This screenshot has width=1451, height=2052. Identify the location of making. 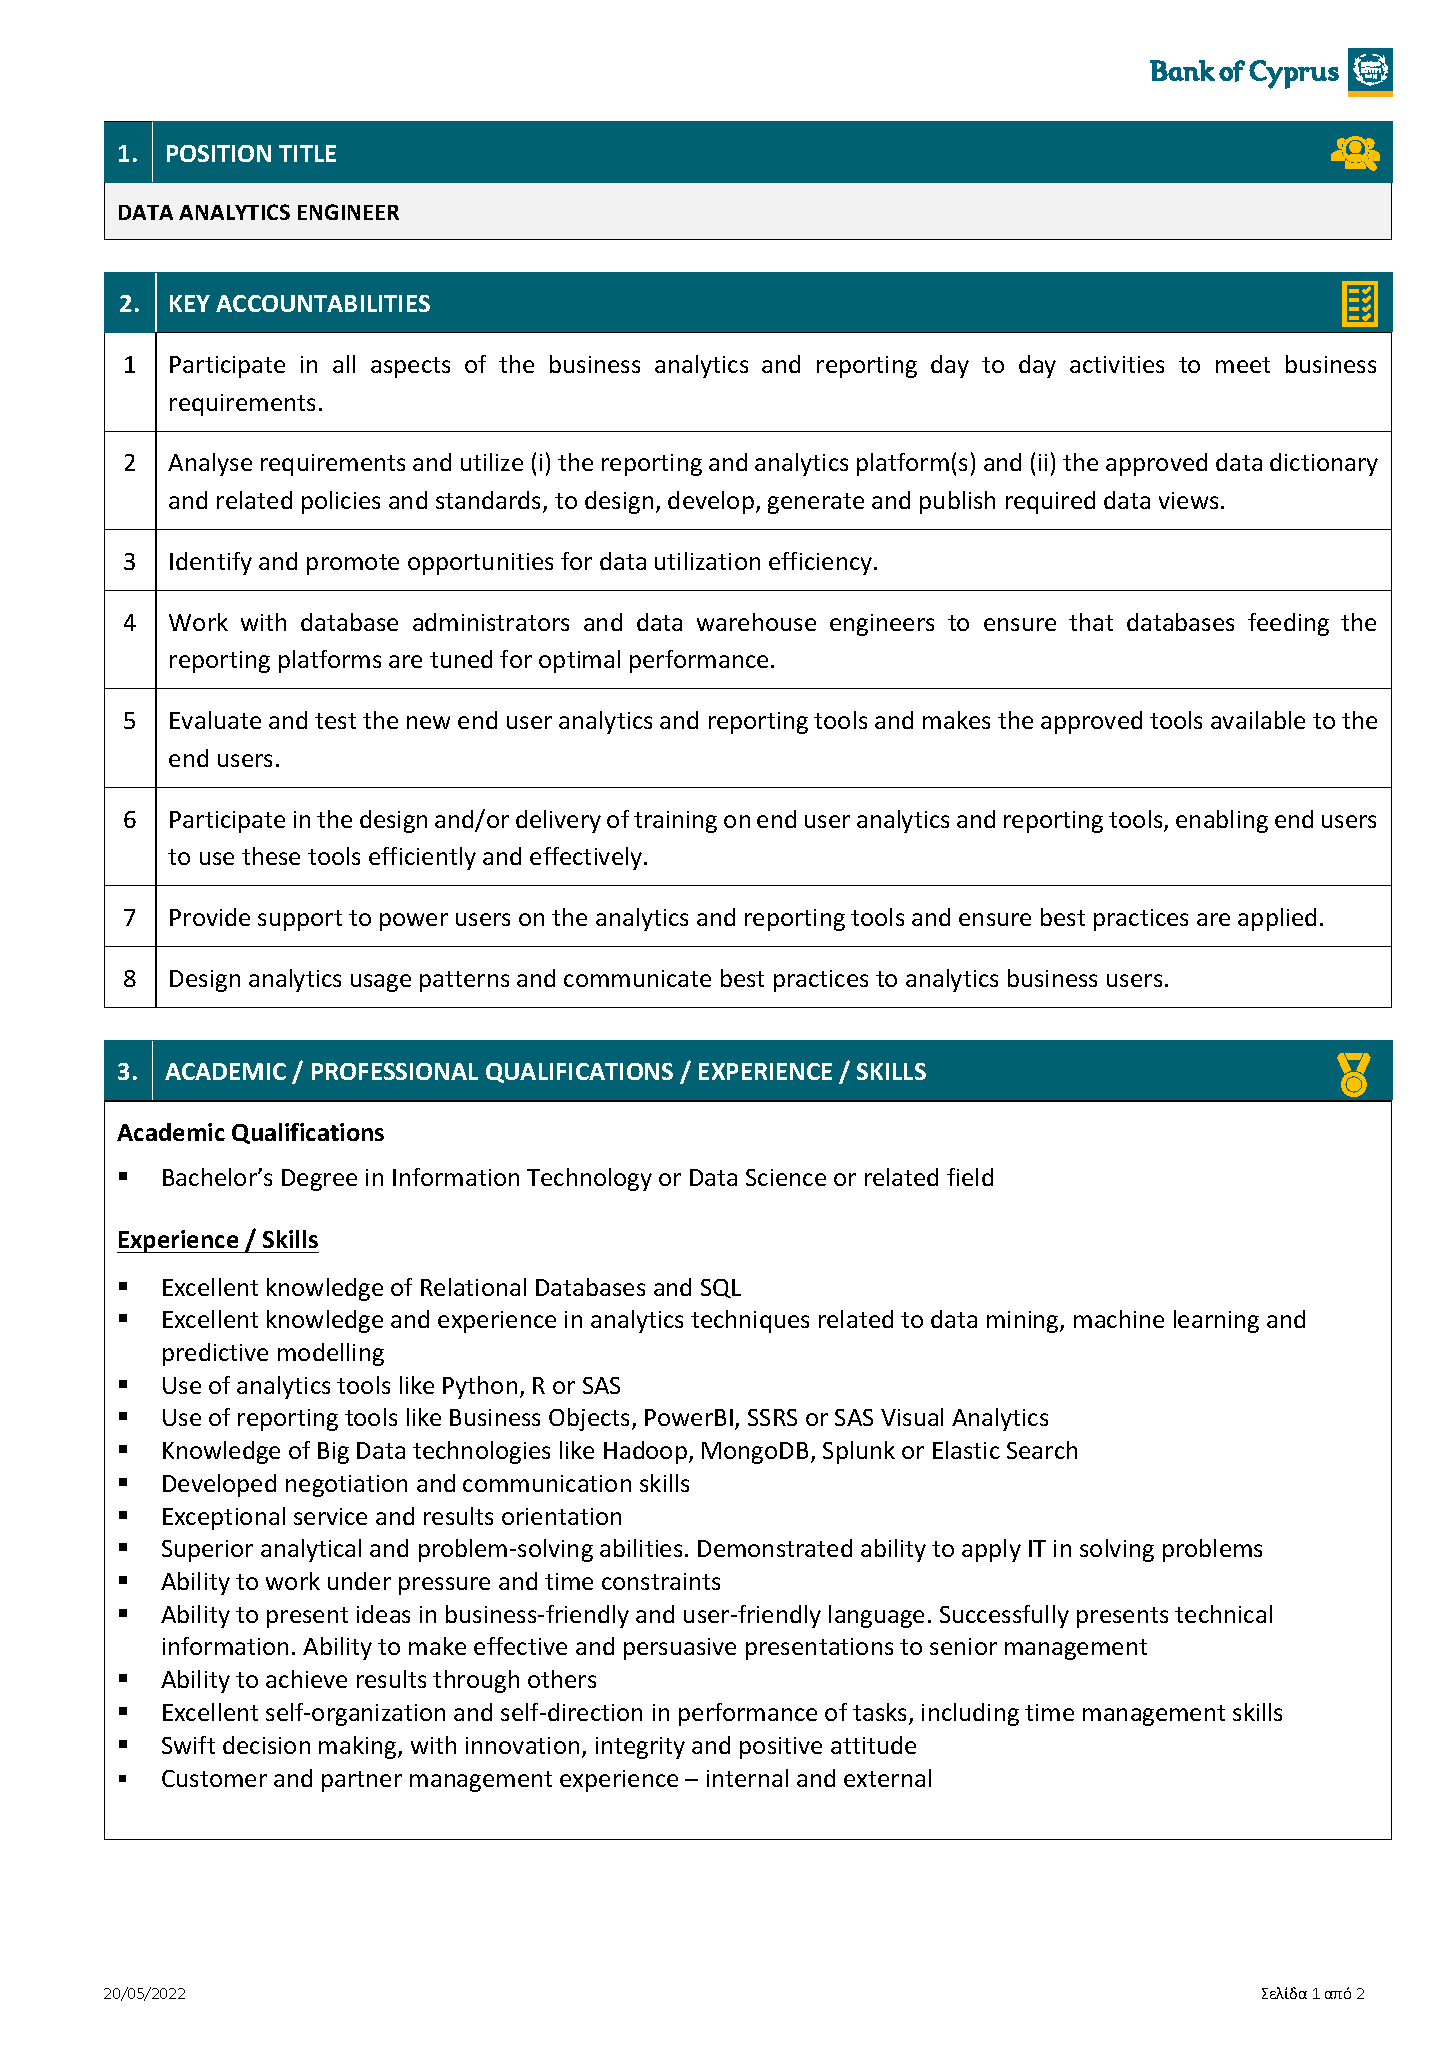
(359, 1747).
